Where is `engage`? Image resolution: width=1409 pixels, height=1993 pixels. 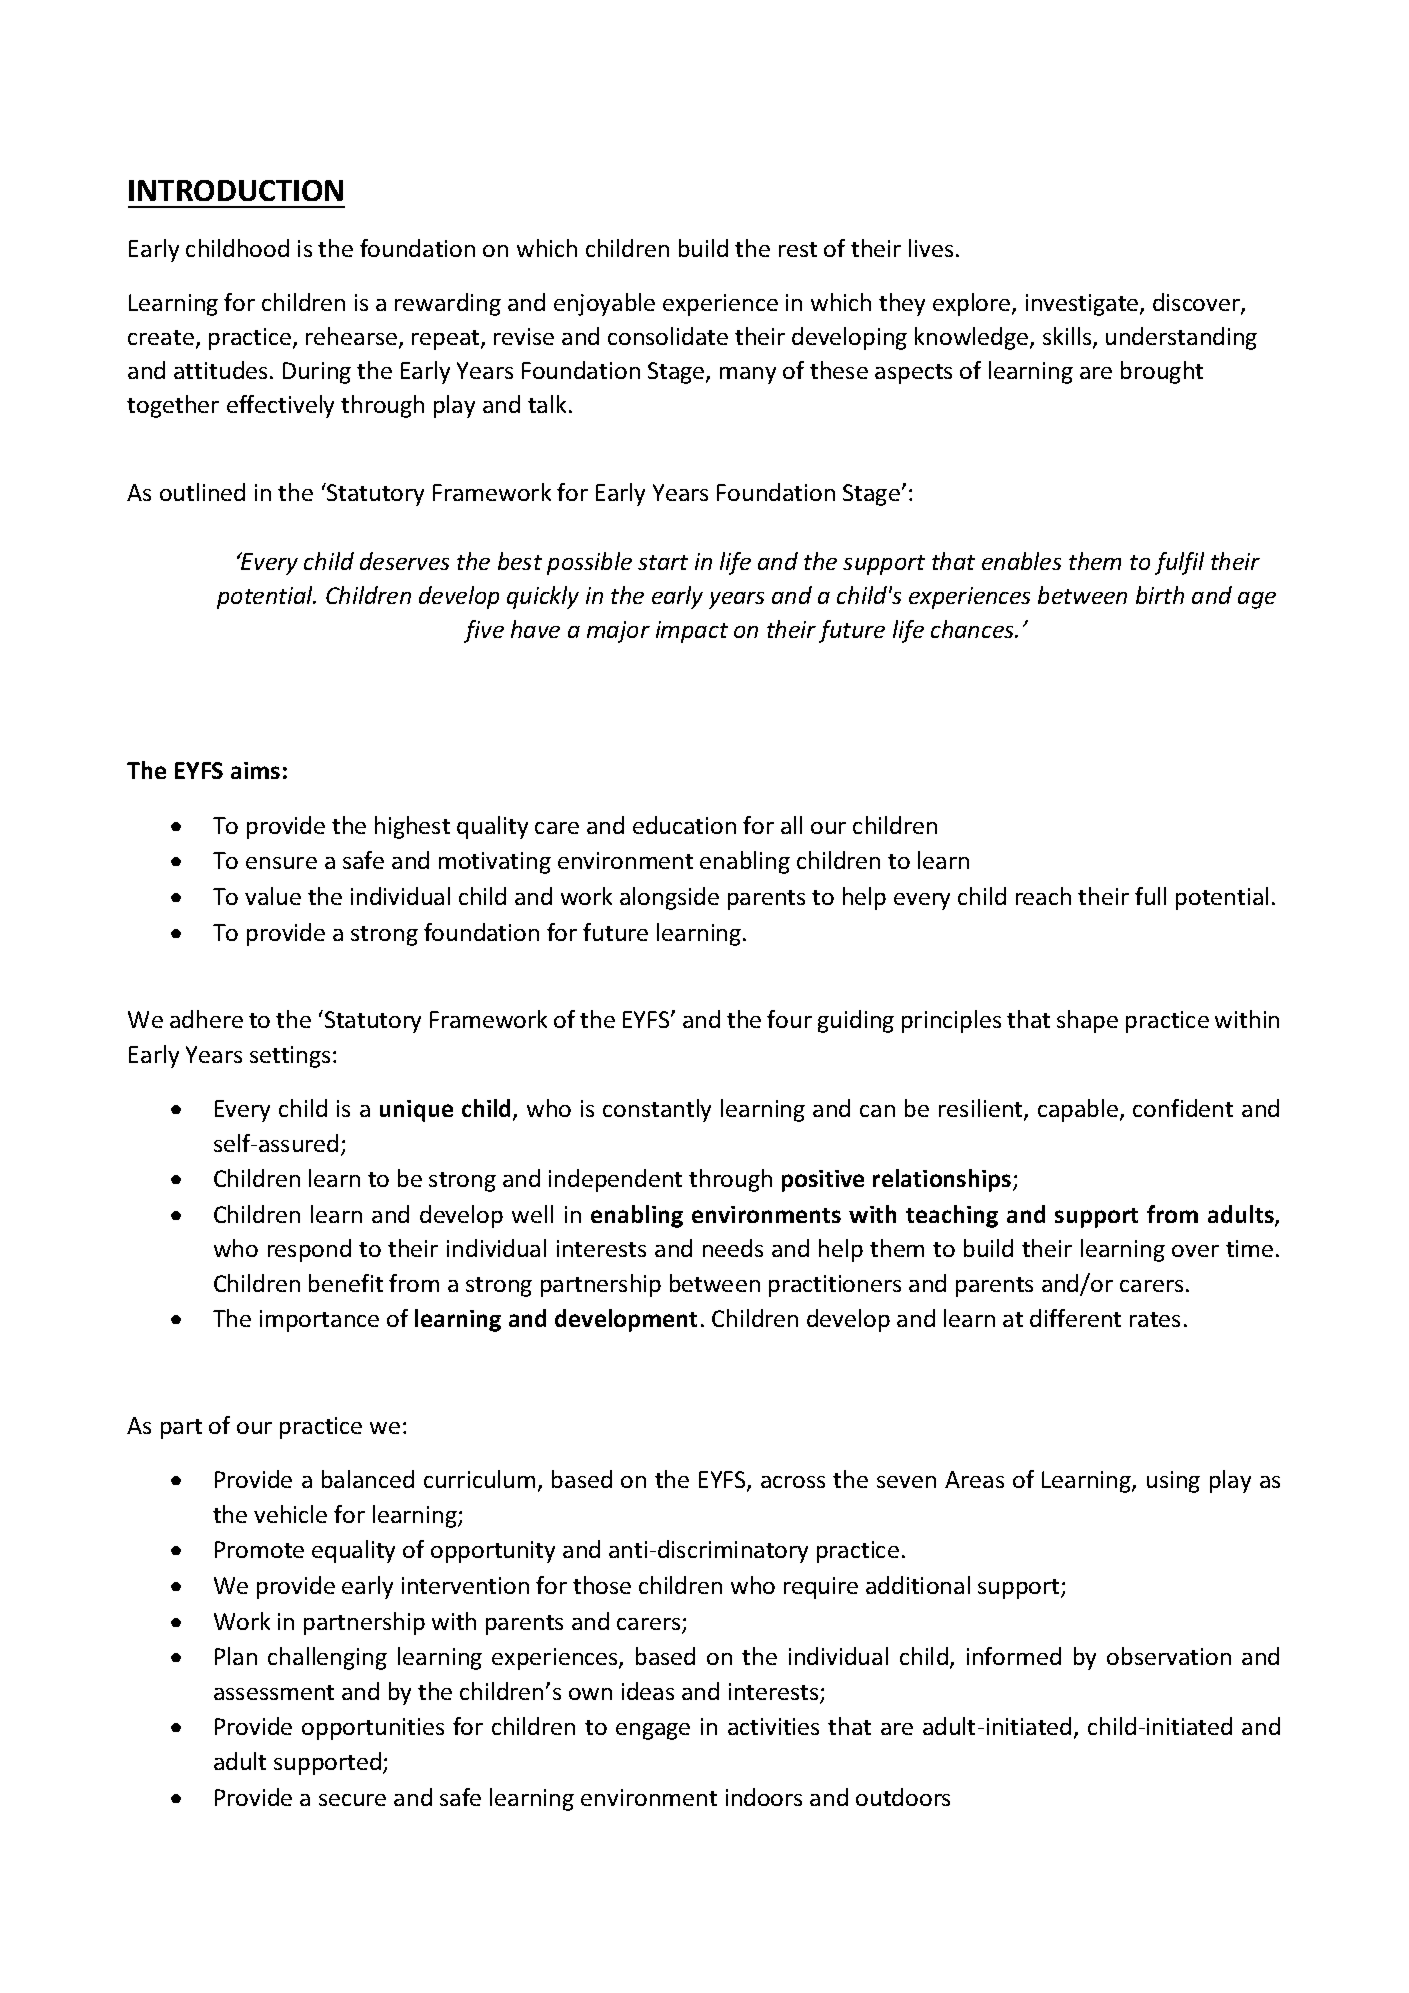 engage is located at coordinates (653, 1731).
